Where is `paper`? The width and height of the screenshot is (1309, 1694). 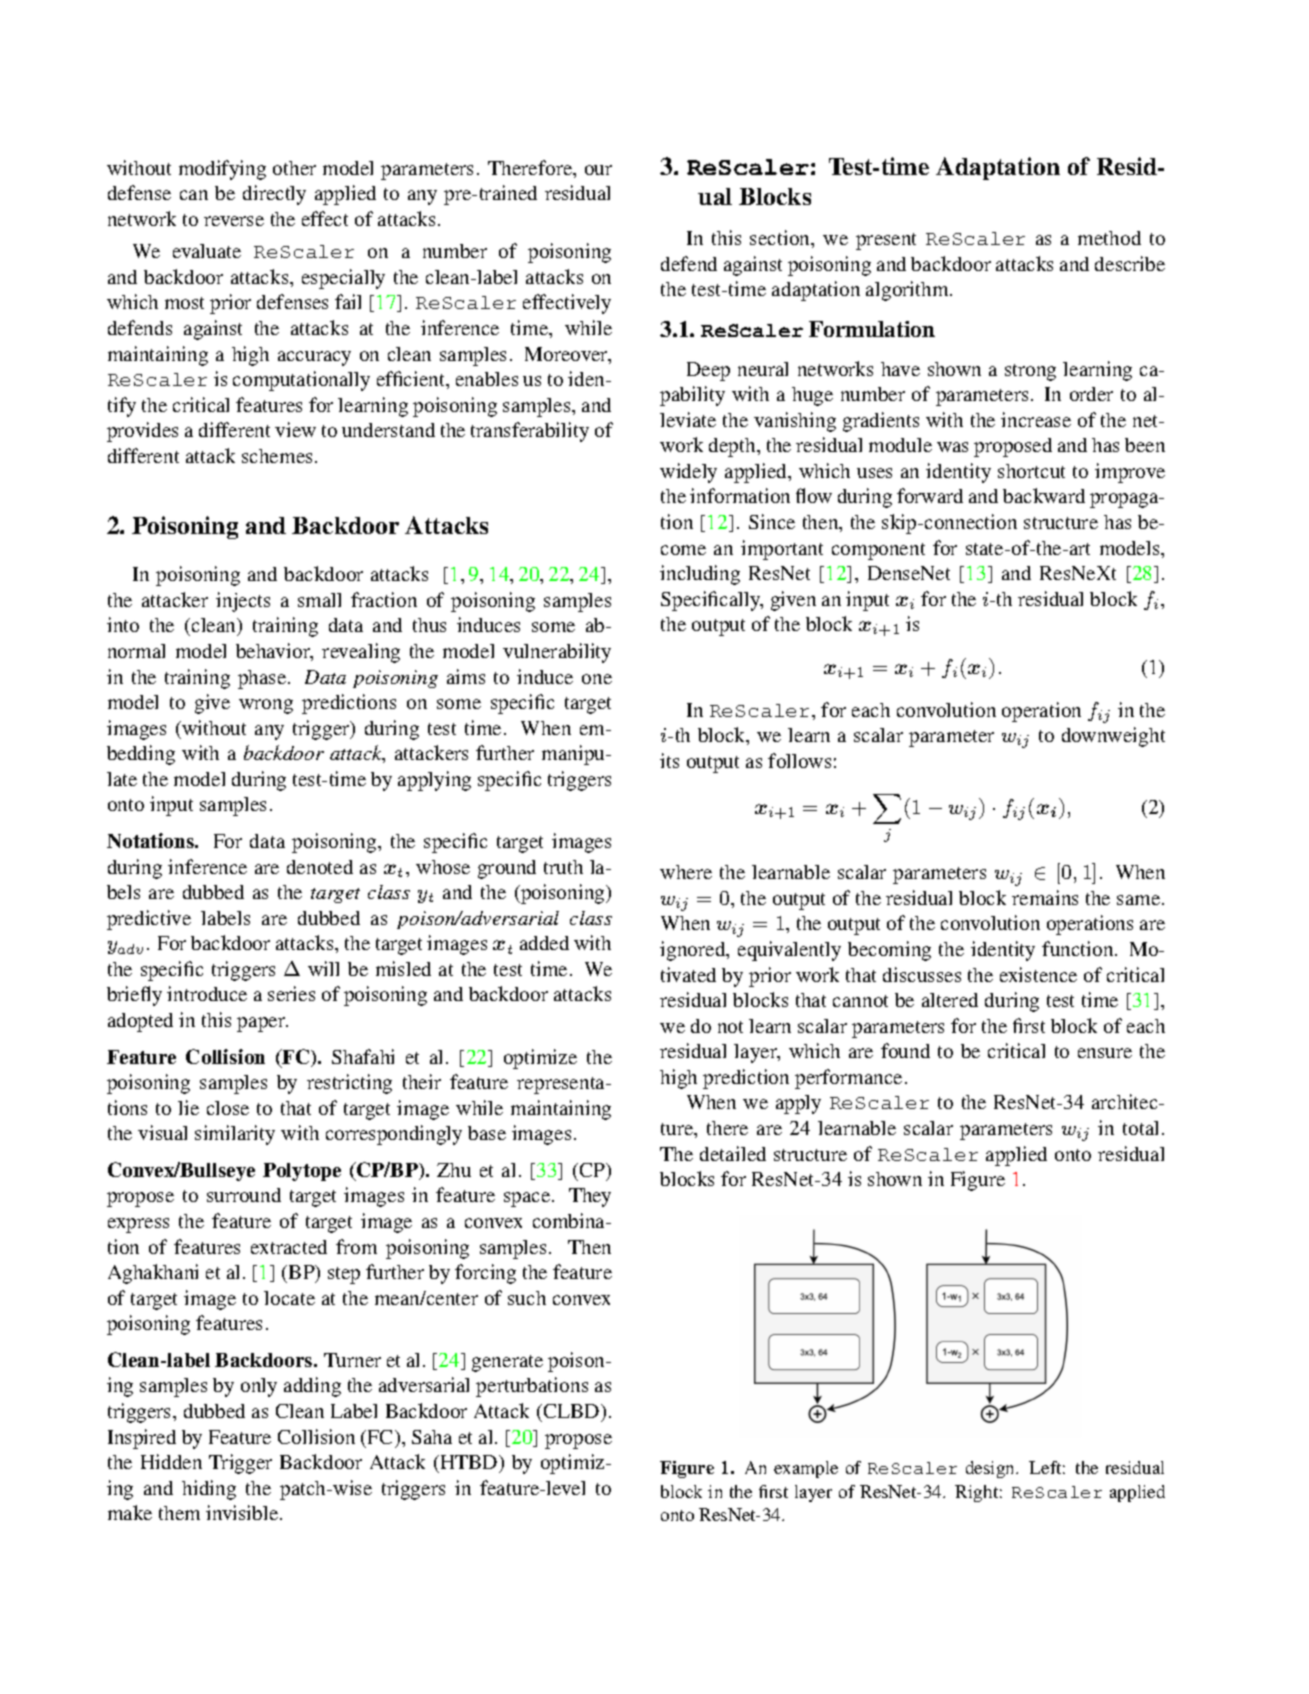 paper is located at coordinates (262, 1024).
